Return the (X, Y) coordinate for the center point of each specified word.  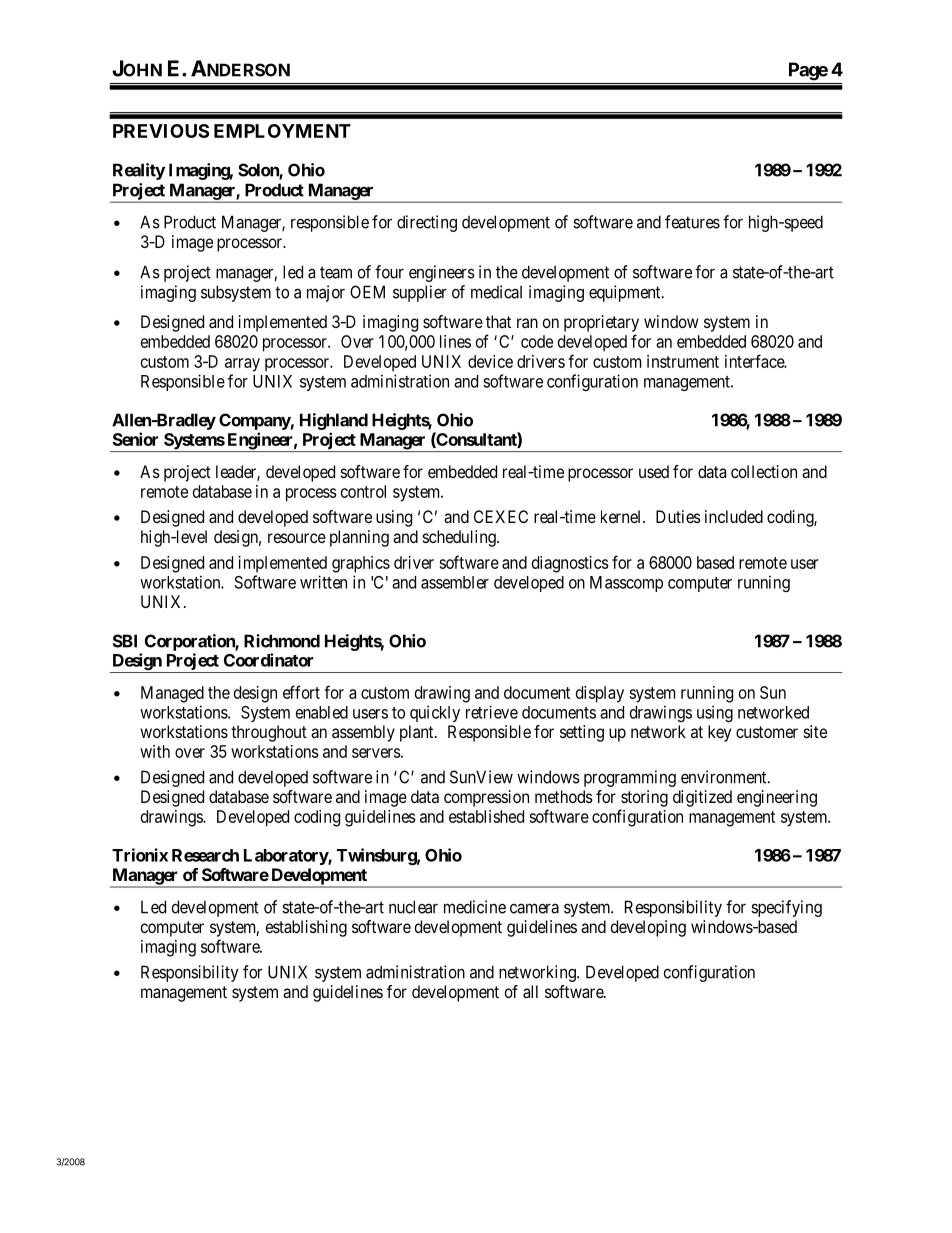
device (490, 361)
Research (205, 855)
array (242, 365)
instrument (683, 361)
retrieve (492, 712)
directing (427, 223)
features (692, 222)
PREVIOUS (161, 131)
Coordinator (268, 660)
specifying (786, 908)
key (719, 733)
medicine (475, 907)
